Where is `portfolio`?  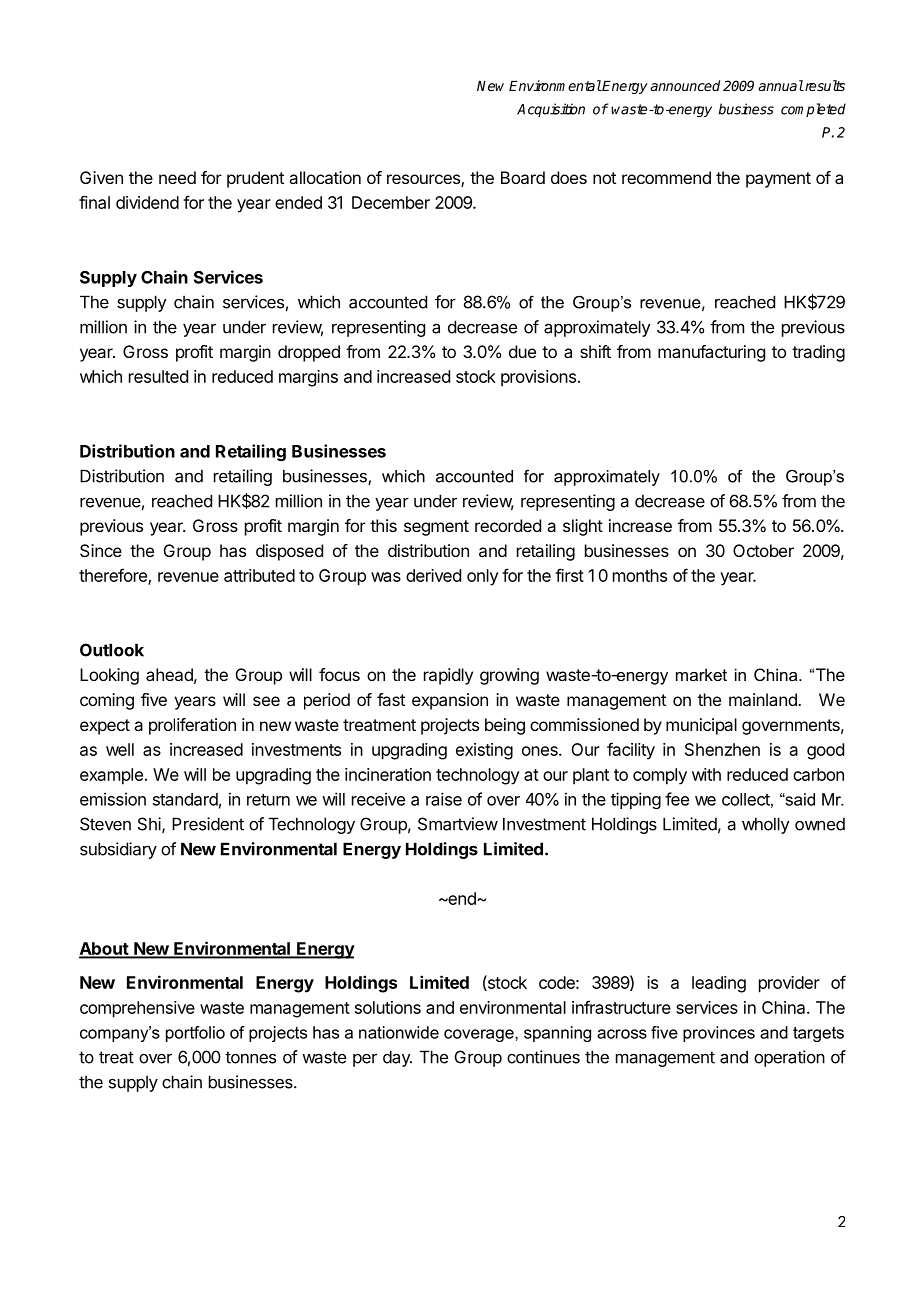
portfolio is located at coordinates (195, 1034).
